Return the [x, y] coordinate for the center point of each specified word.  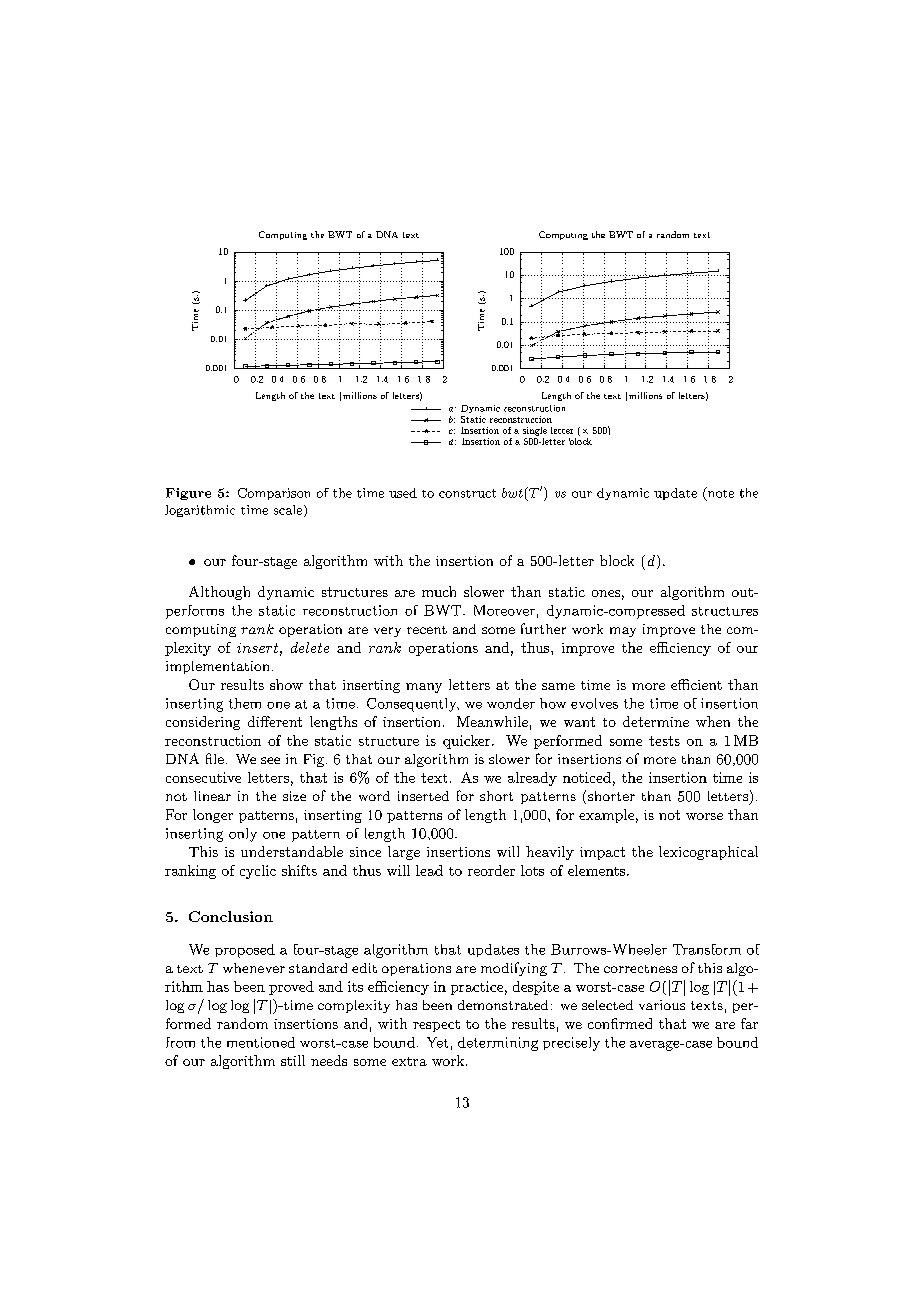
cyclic [258, 872]
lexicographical [708, 853]
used [403, 493]
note [719, 493]
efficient [696, 684]
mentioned [261, 1042]
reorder [491, 870]
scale [289, 511]
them [245, 703]
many [424, 688]
